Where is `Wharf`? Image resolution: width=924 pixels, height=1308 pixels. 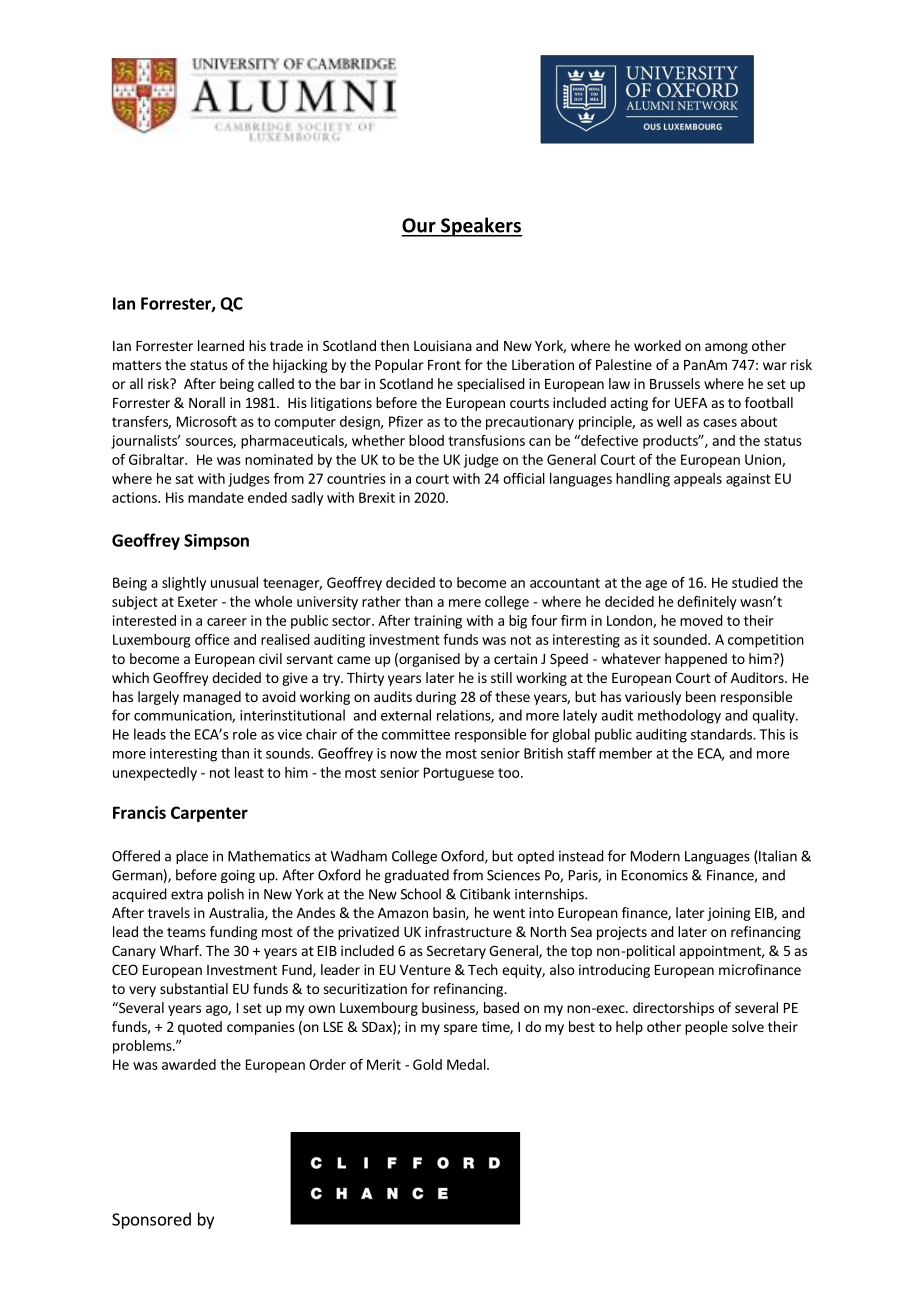
Wharf is located at coordinates (180, 950).
